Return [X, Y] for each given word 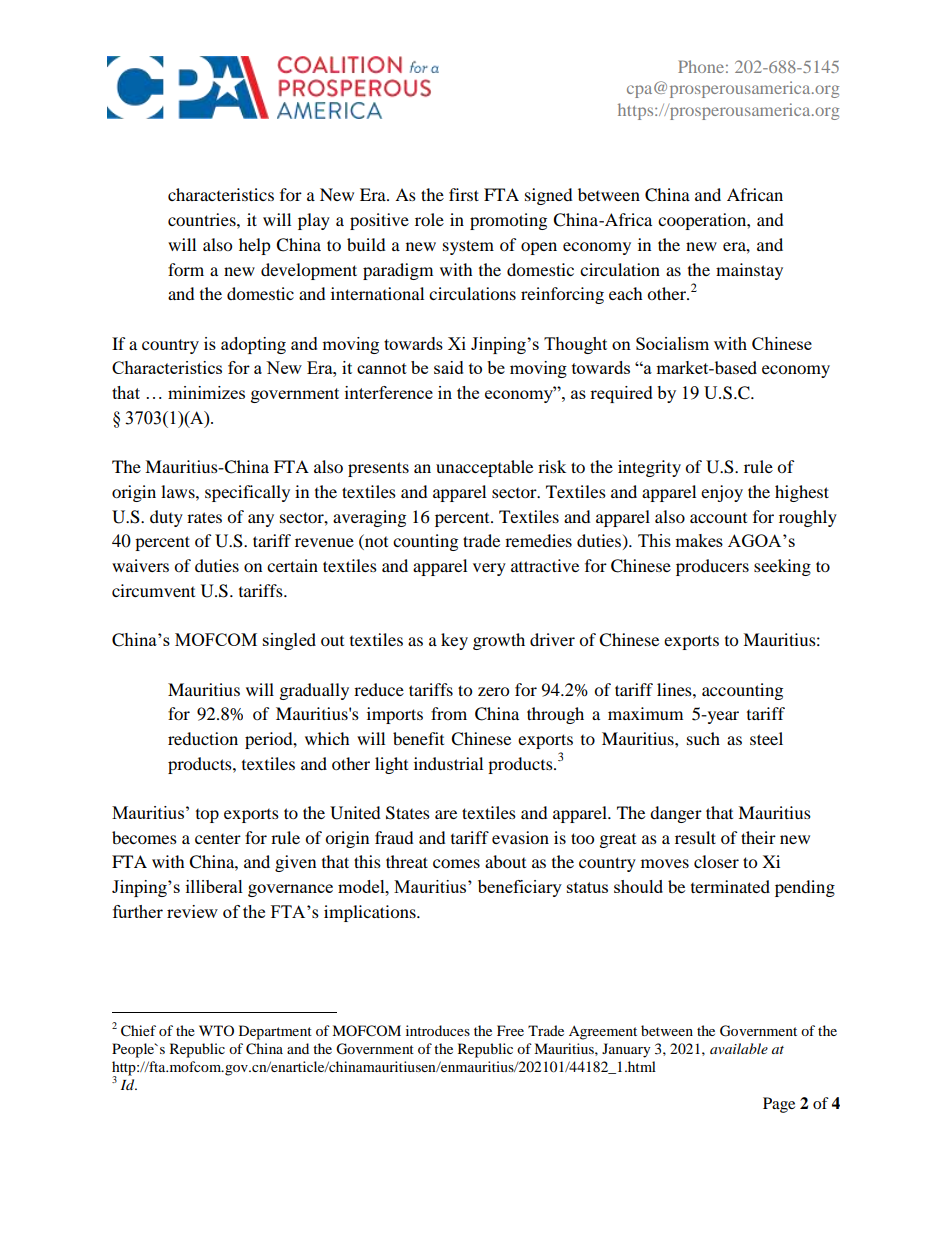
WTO [216, 1030]
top [207, 816]
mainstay [749, 271]
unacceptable [484, 468]
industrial [448, 763]
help [255, 246]
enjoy [722, 493]
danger [676, 814]
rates [204, 517]
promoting [508, 221]
